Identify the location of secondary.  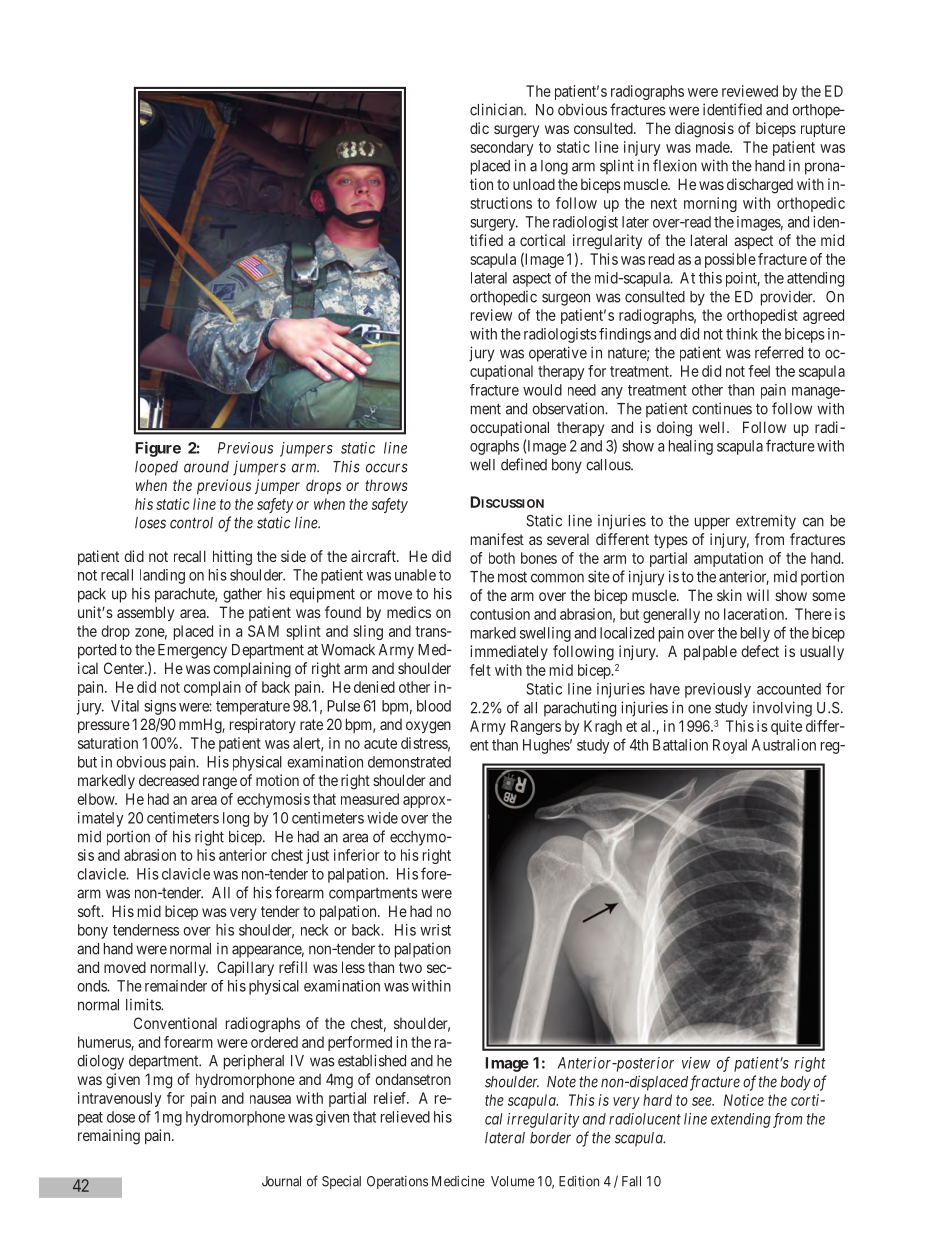
(501, 148).
